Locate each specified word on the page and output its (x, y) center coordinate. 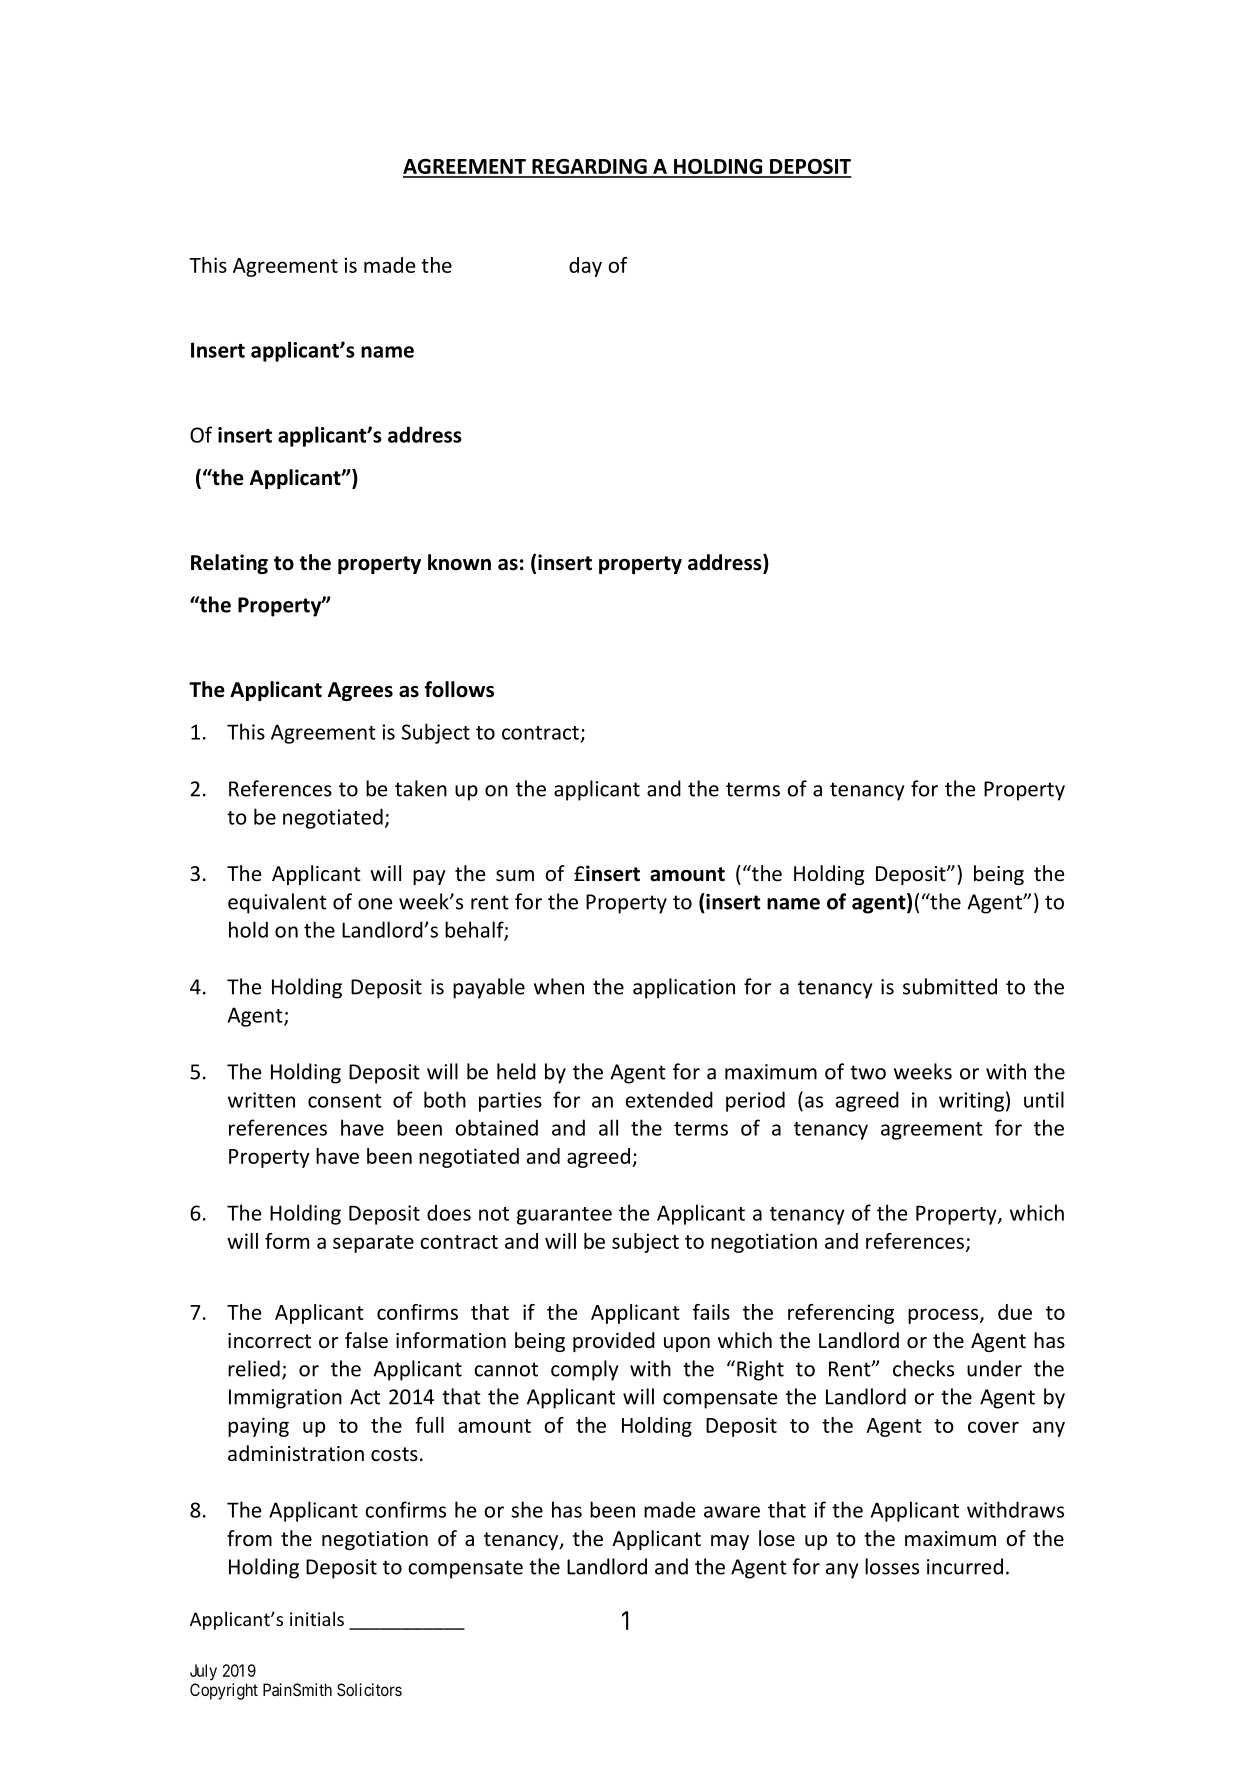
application (684, 988)
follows (459, 689)
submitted (950, 986)
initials (317, 1618)
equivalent (277, 903)
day (585, 267)
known (459, 562)
